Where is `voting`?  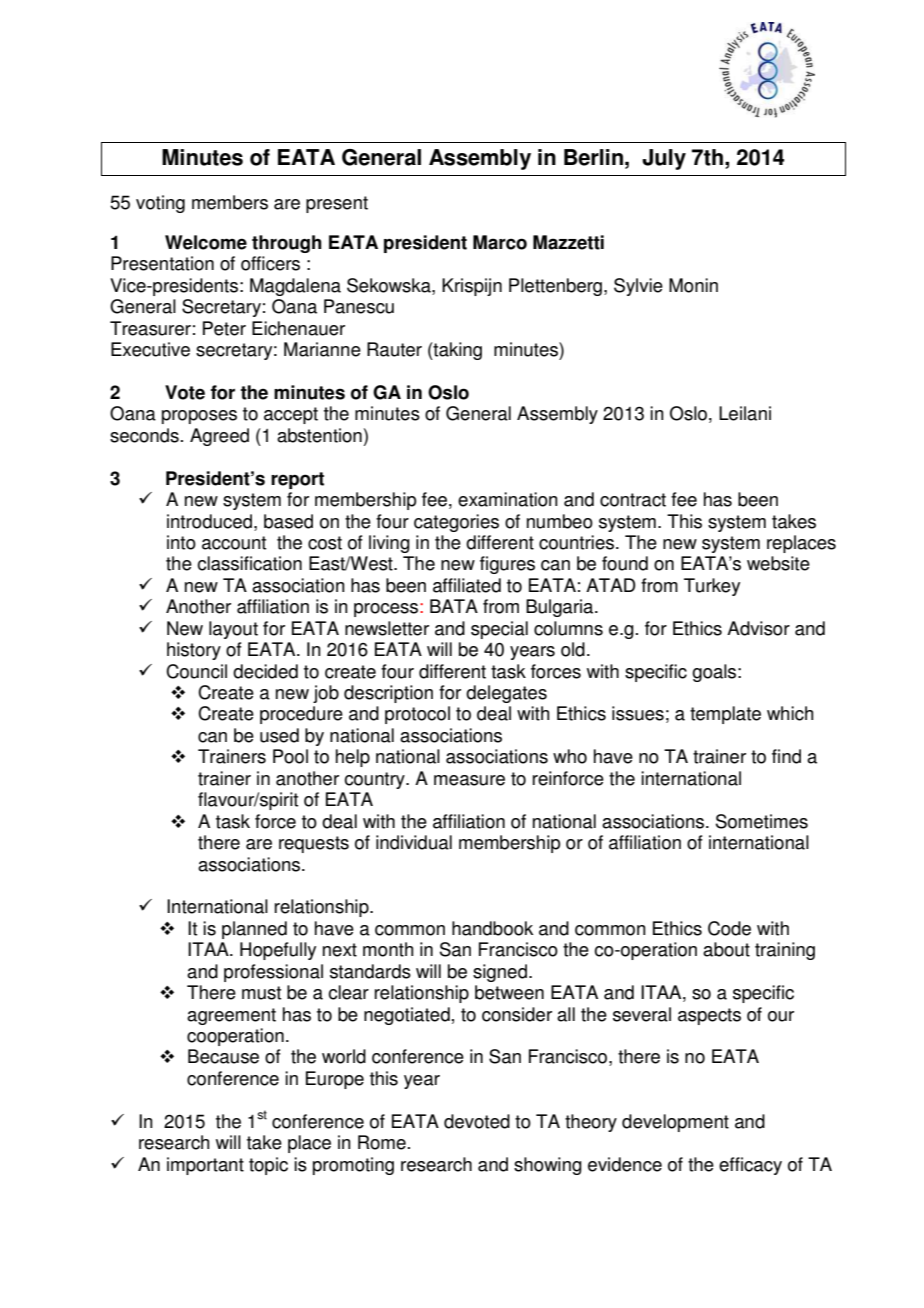
voting is located at coordinates (160, 204).
